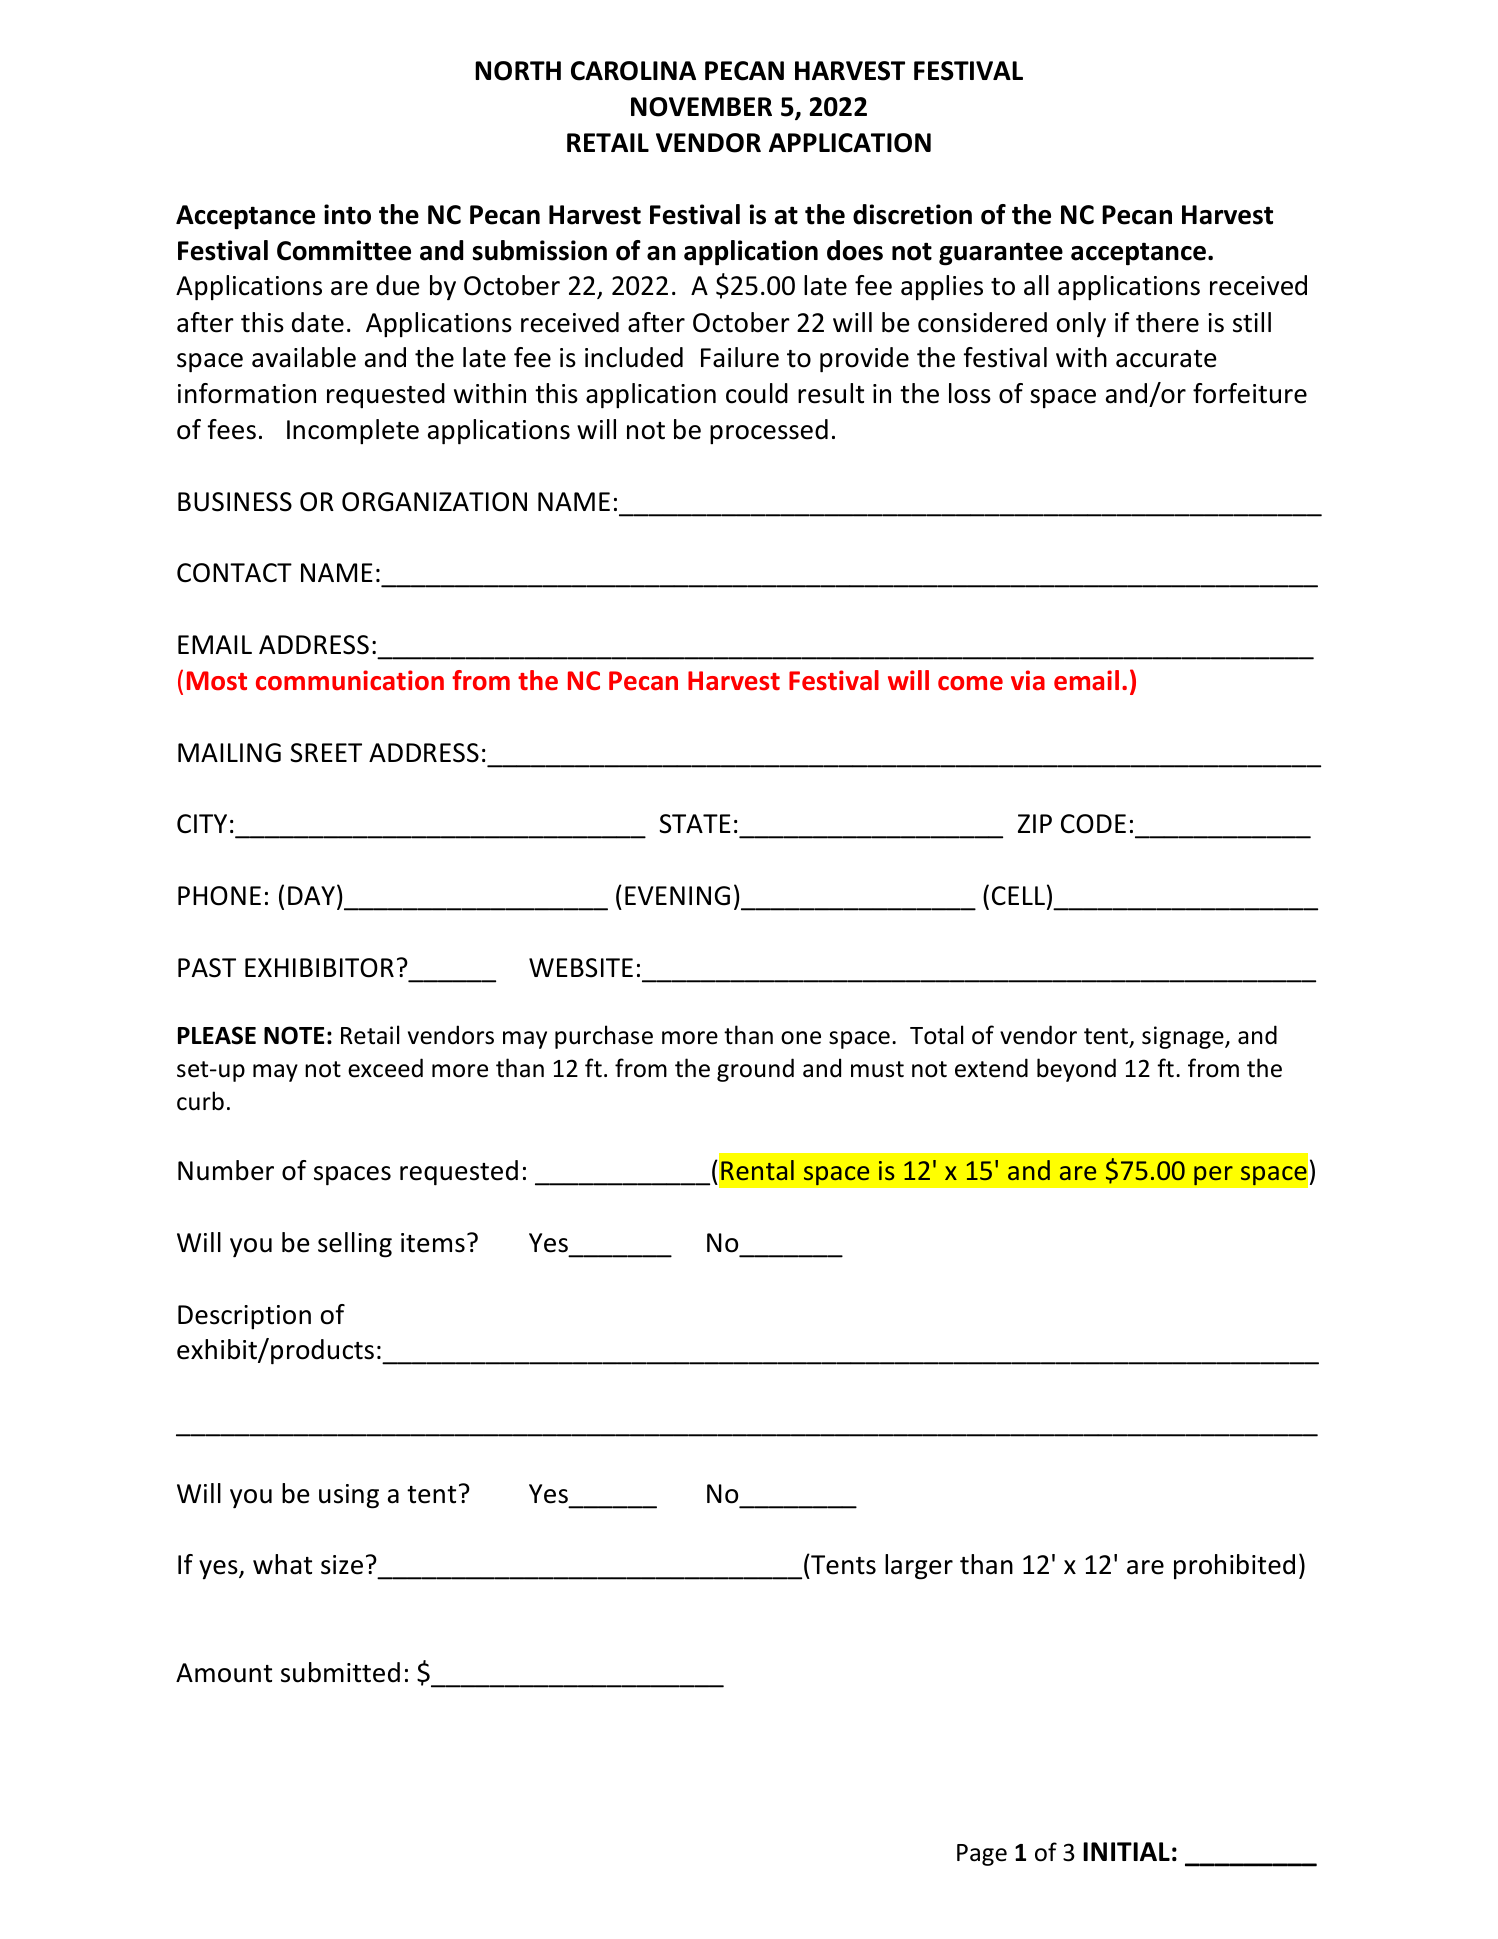  What do you see at coordinates (1028, 680) in the document?
I see `via` at bounding box center [1028, 680].
